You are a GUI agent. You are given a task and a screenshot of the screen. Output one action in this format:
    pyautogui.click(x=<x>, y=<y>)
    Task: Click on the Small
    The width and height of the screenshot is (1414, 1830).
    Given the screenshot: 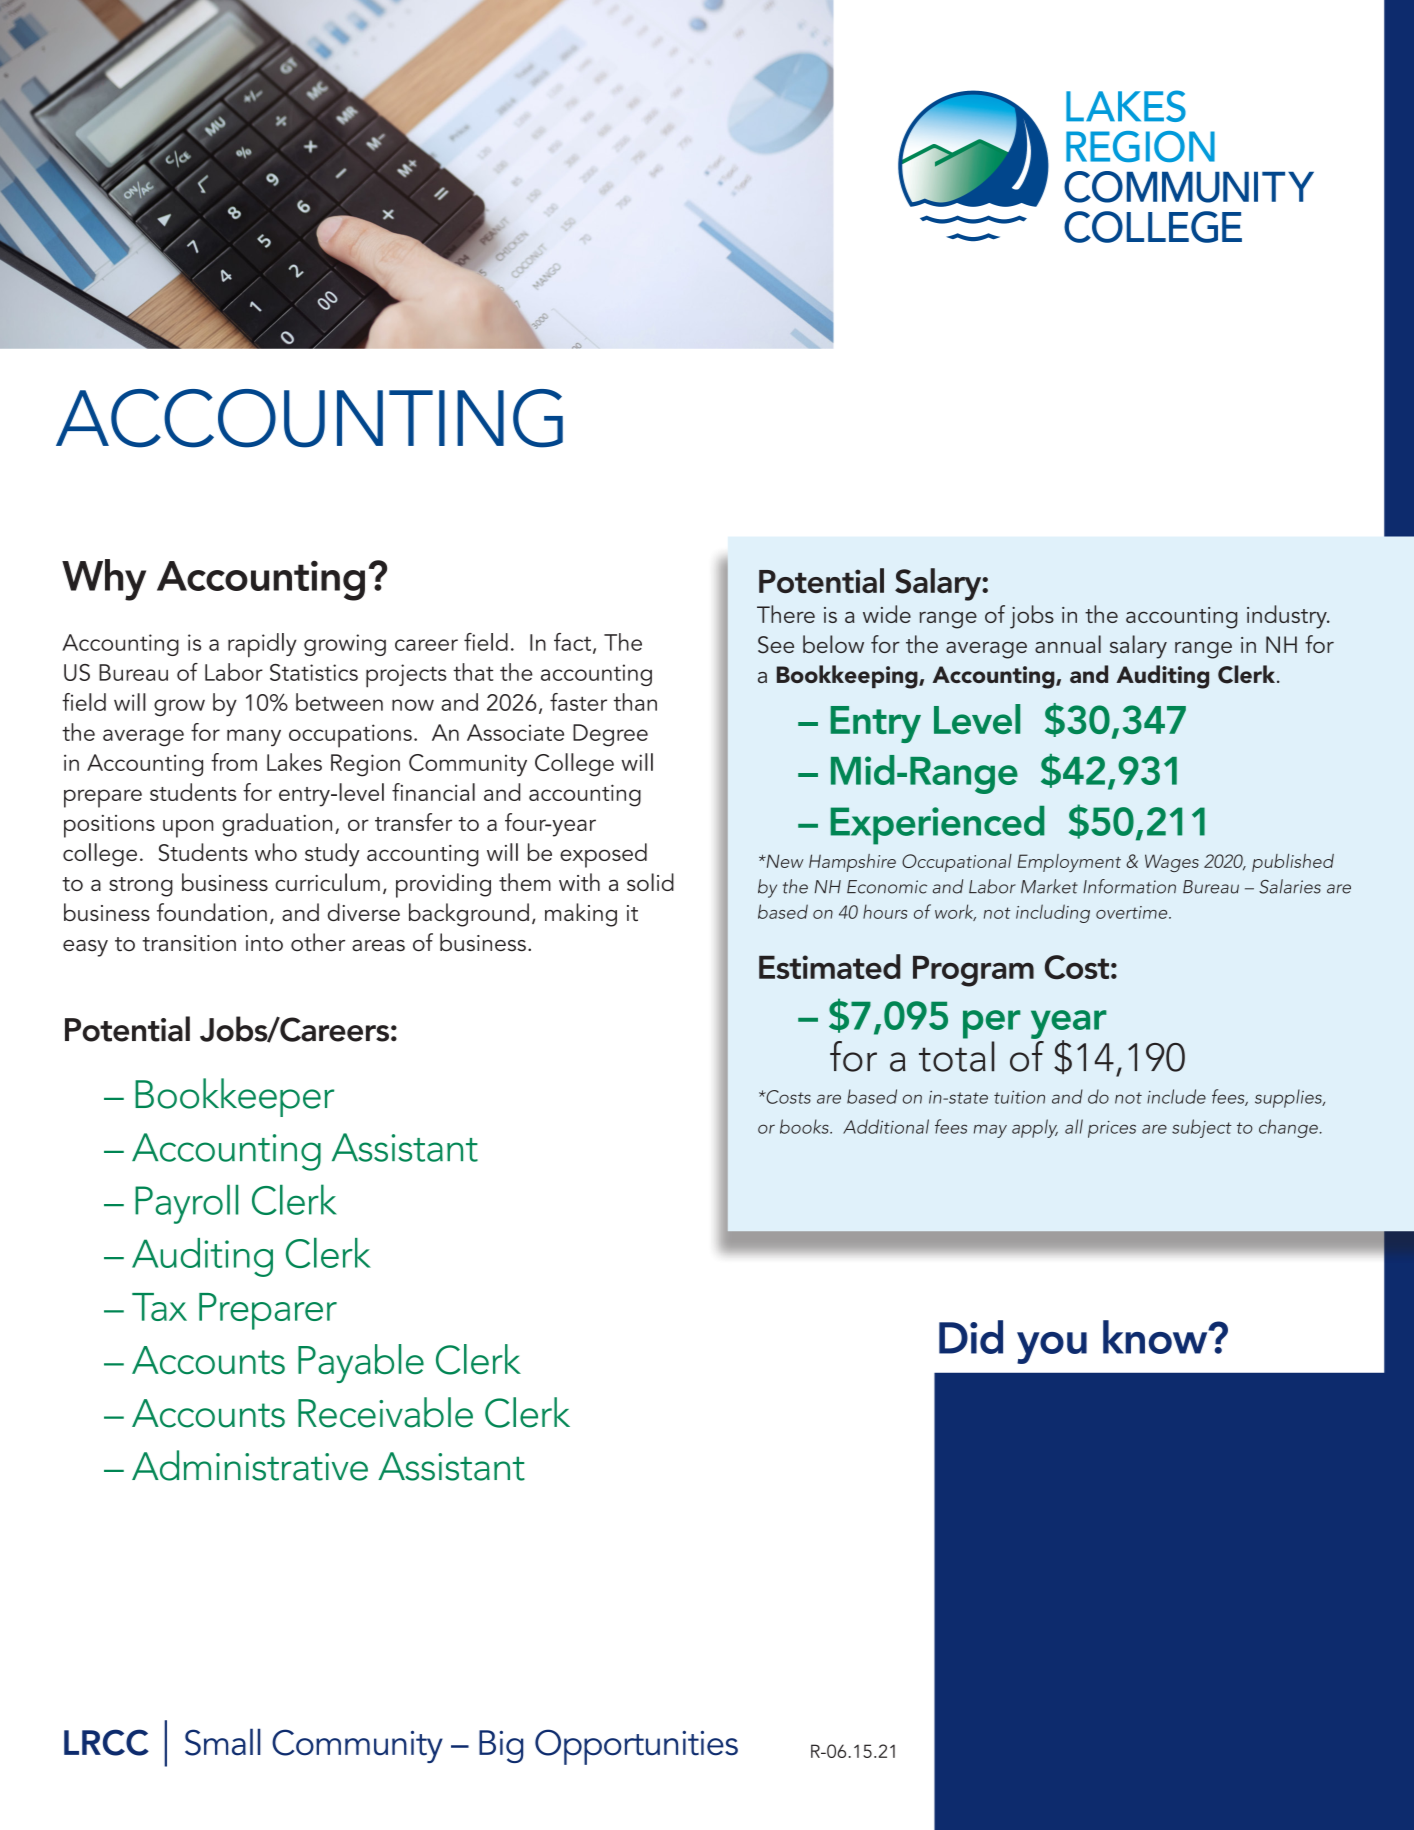 What is the action you would take?
    pyautogui.click(x=223, y=1742)
